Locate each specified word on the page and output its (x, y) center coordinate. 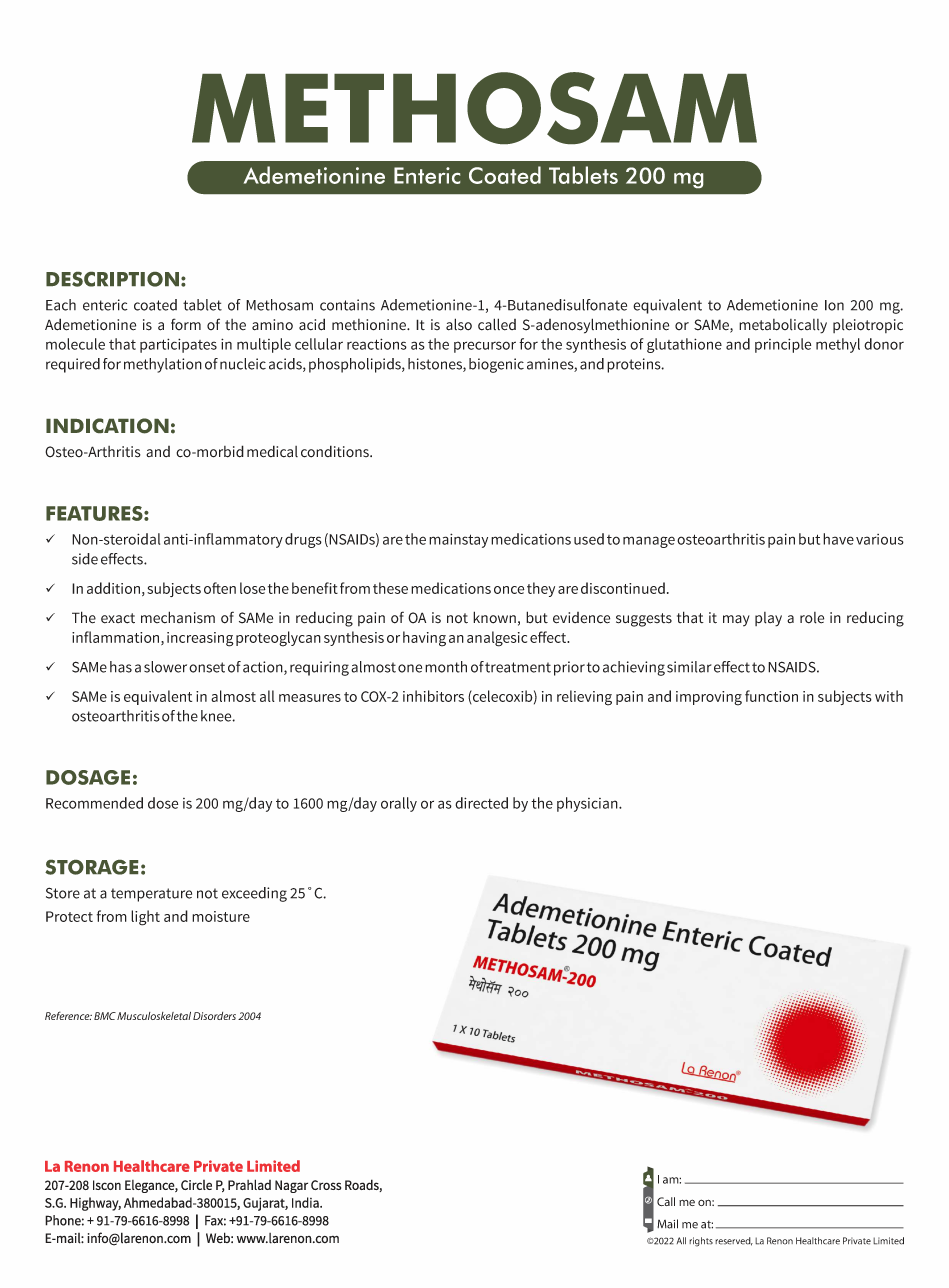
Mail (667, 1224)
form (186, 324)
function (771, 696)
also (459, 324)
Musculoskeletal (154, 1016)
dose (163, 803)
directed (481, 803)
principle (783, 345)
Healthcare (818, 1241)
